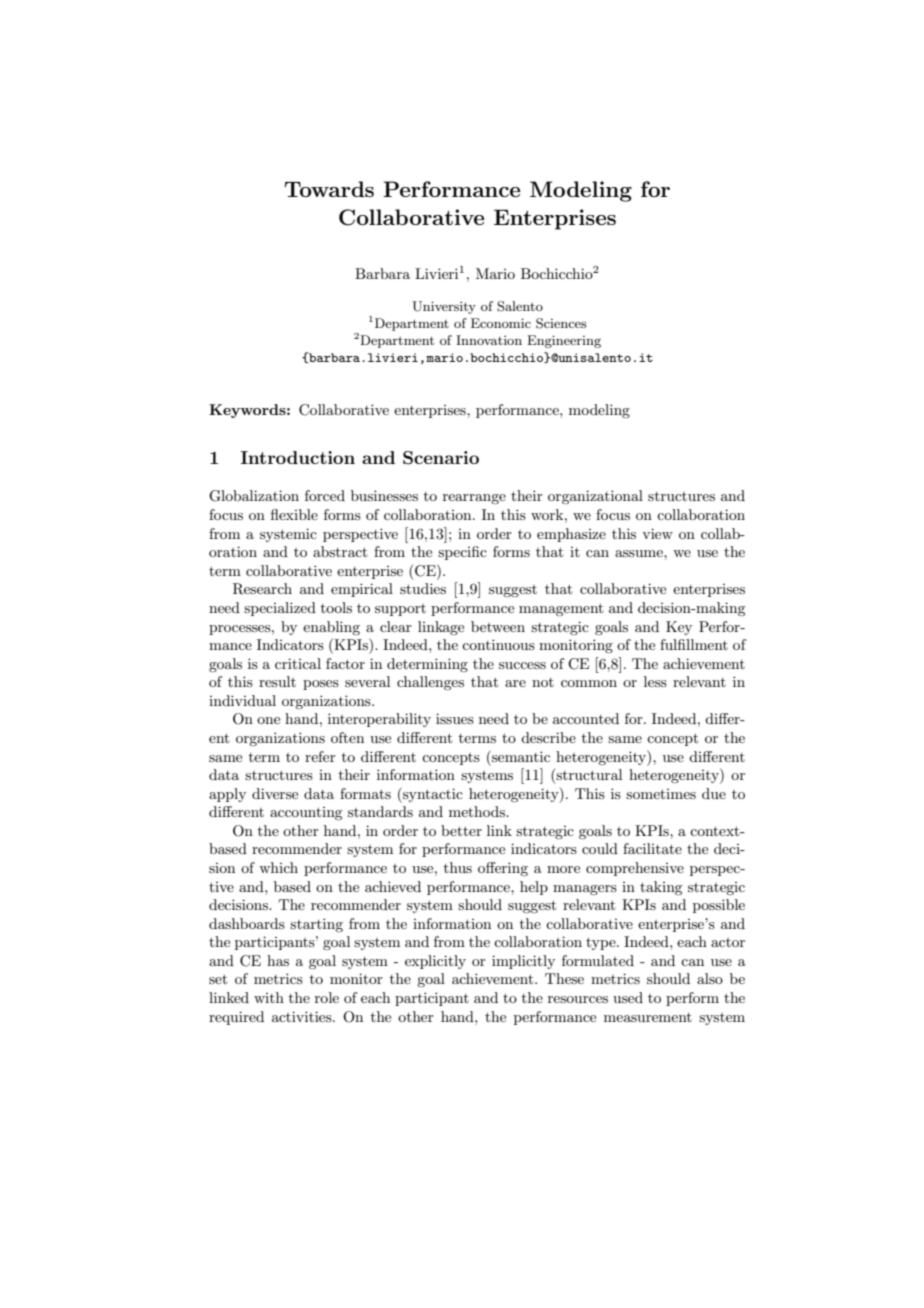 The width and height of the screenshot is (924, 1308). Describe the element at coordinates (694, 644) in the screenshot. I see `fulfillment` at that location.
